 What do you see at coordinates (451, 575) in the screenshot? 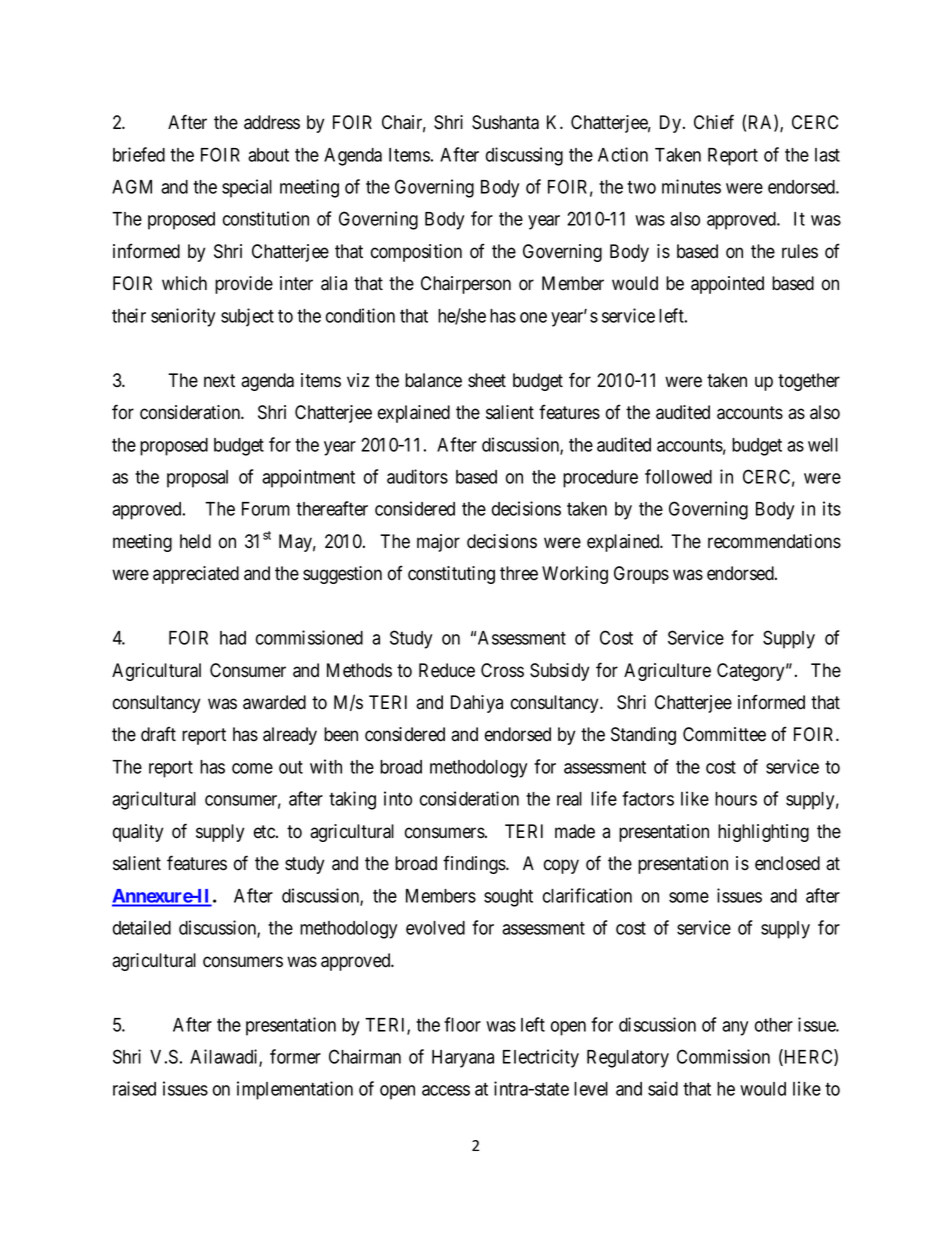
I see `constituting` at bounding box center [451, 575].
